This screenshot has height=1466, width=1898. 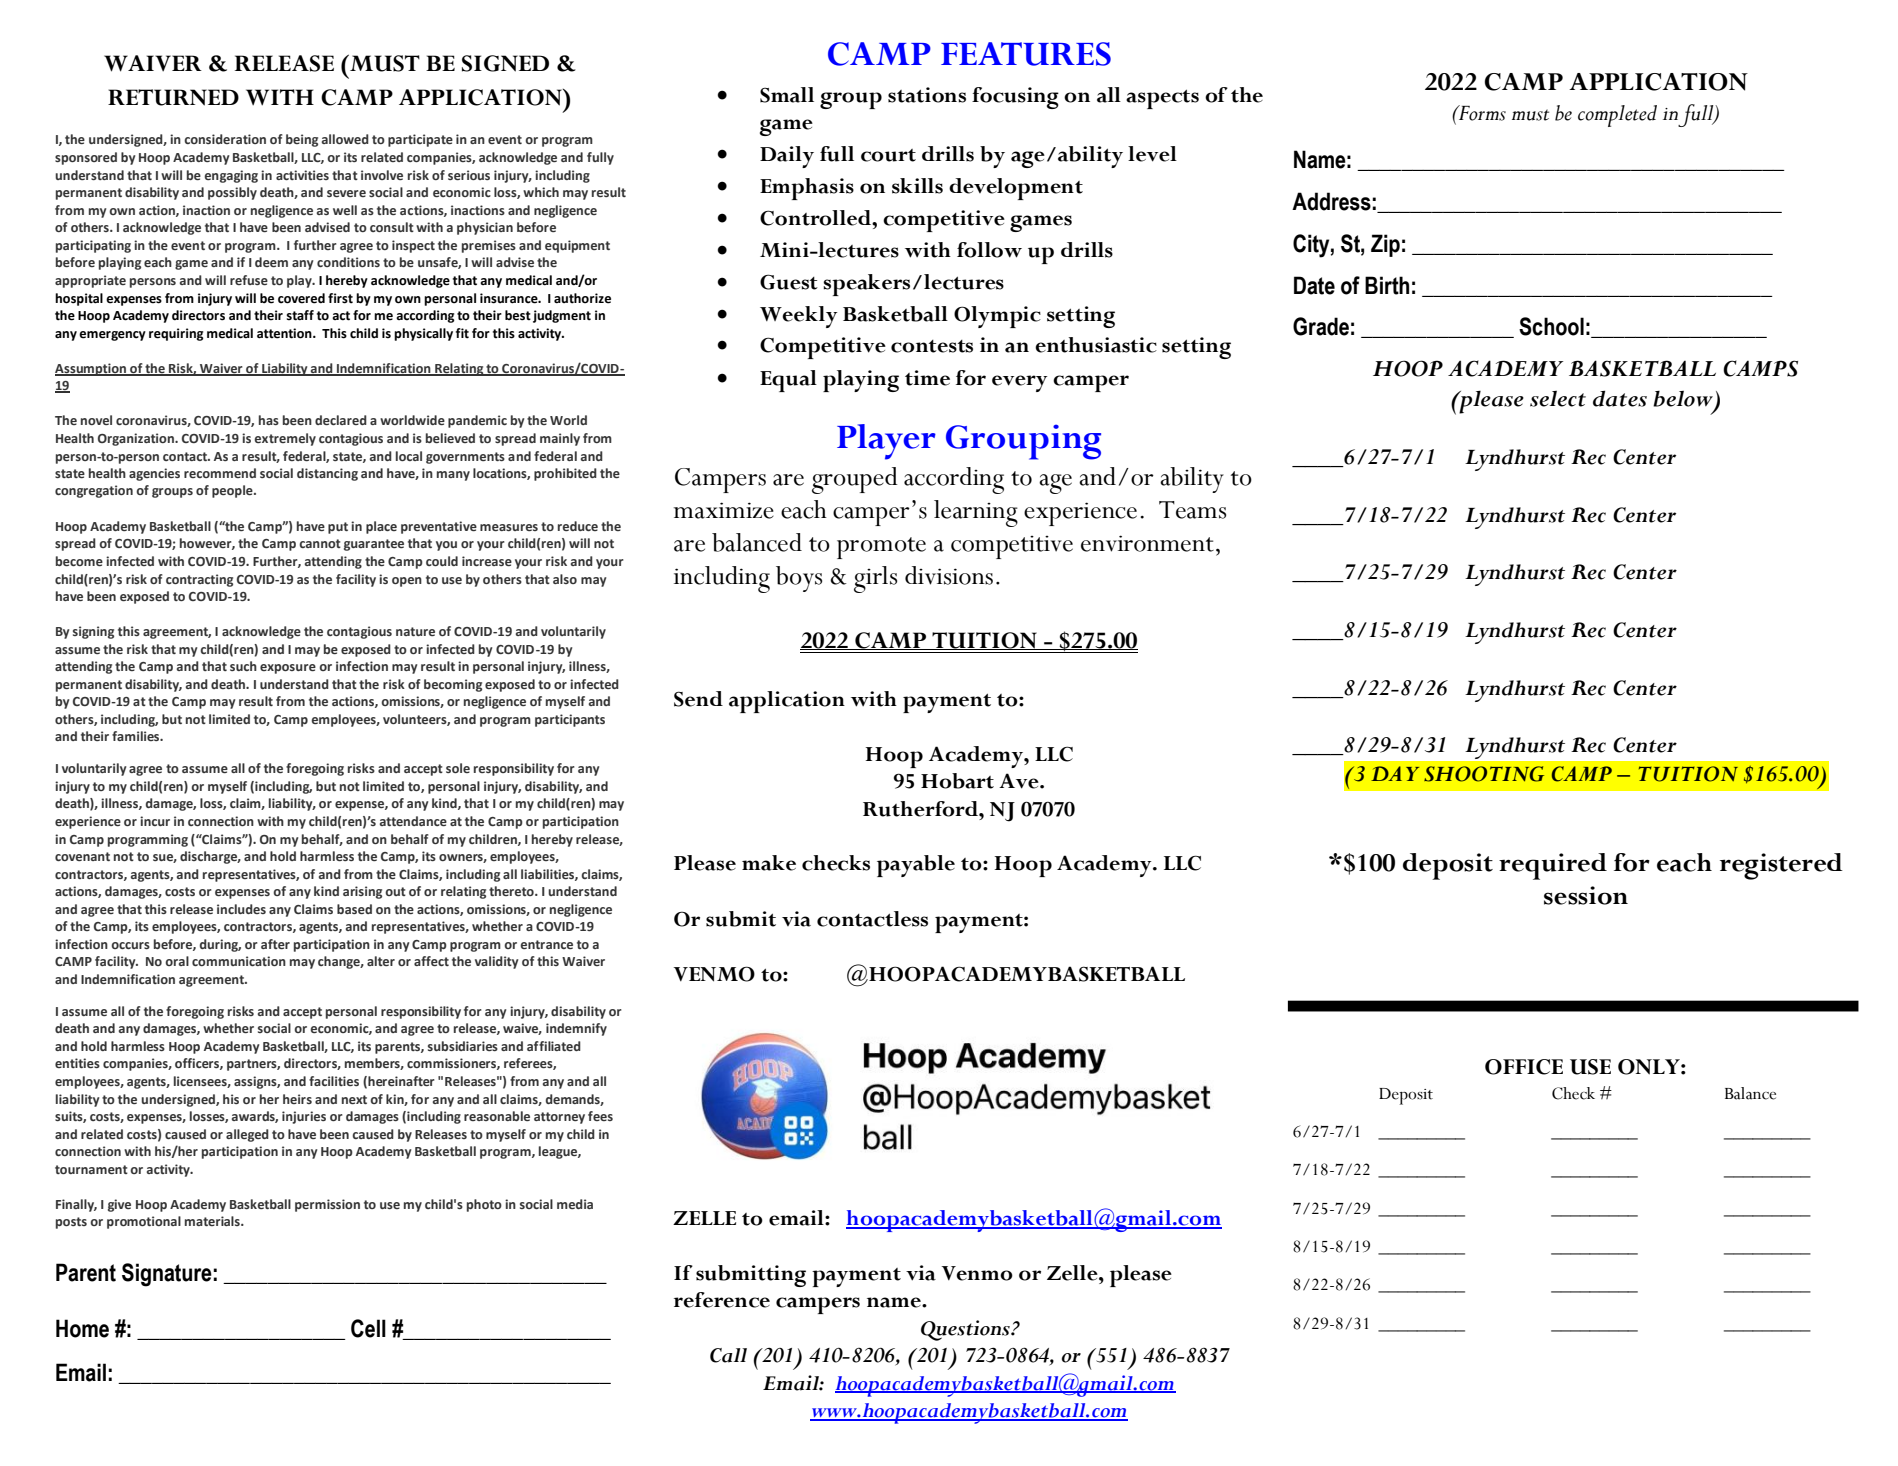 I want to click on reference, so click(x=722, y=1300).
